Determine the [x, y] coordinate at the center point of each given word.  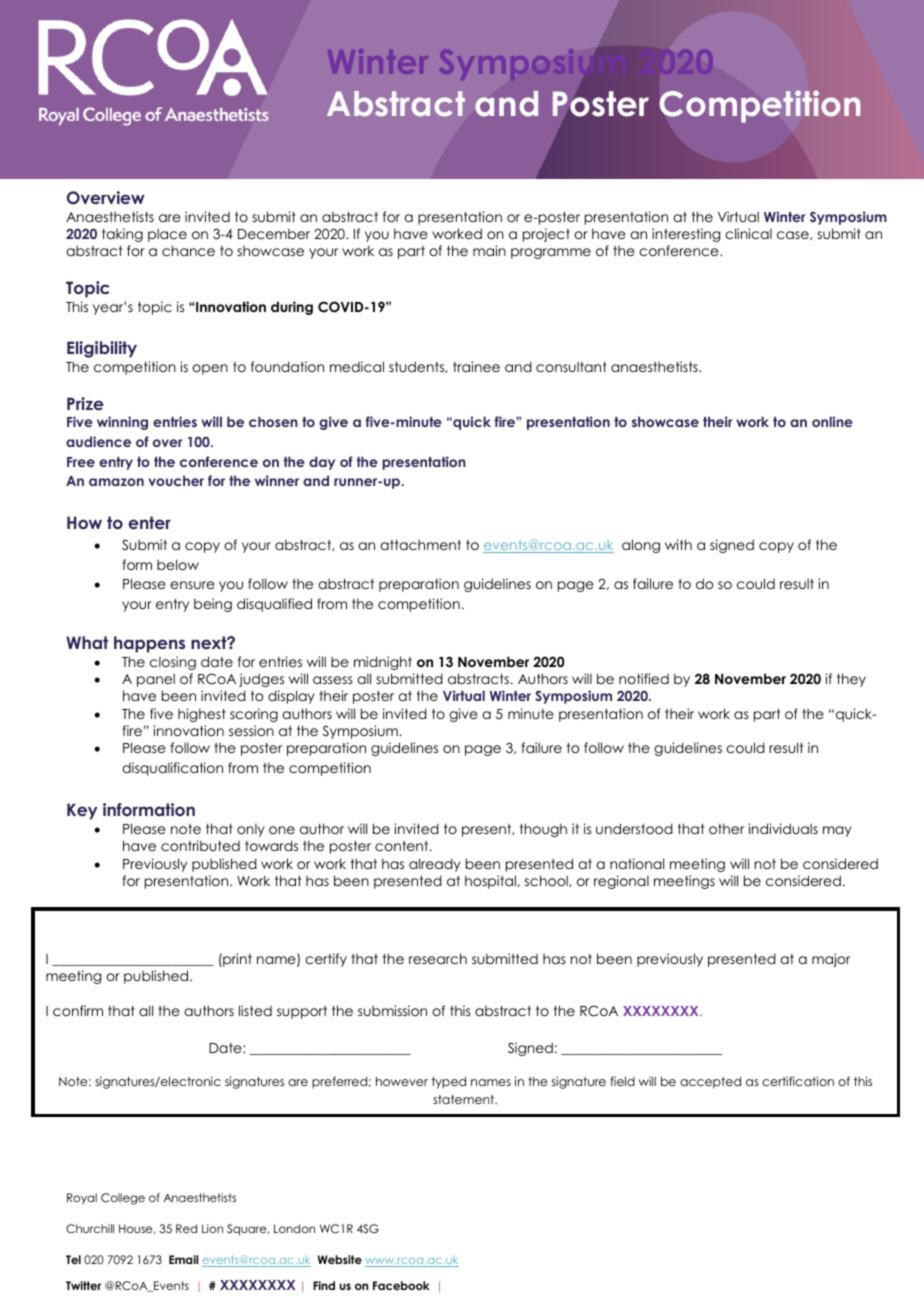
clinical [748, 233]
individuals [783, 828]
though [543, 830]
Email [183, 1259]
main [489, 250]
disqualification [172, 769]
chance [188, 250]
